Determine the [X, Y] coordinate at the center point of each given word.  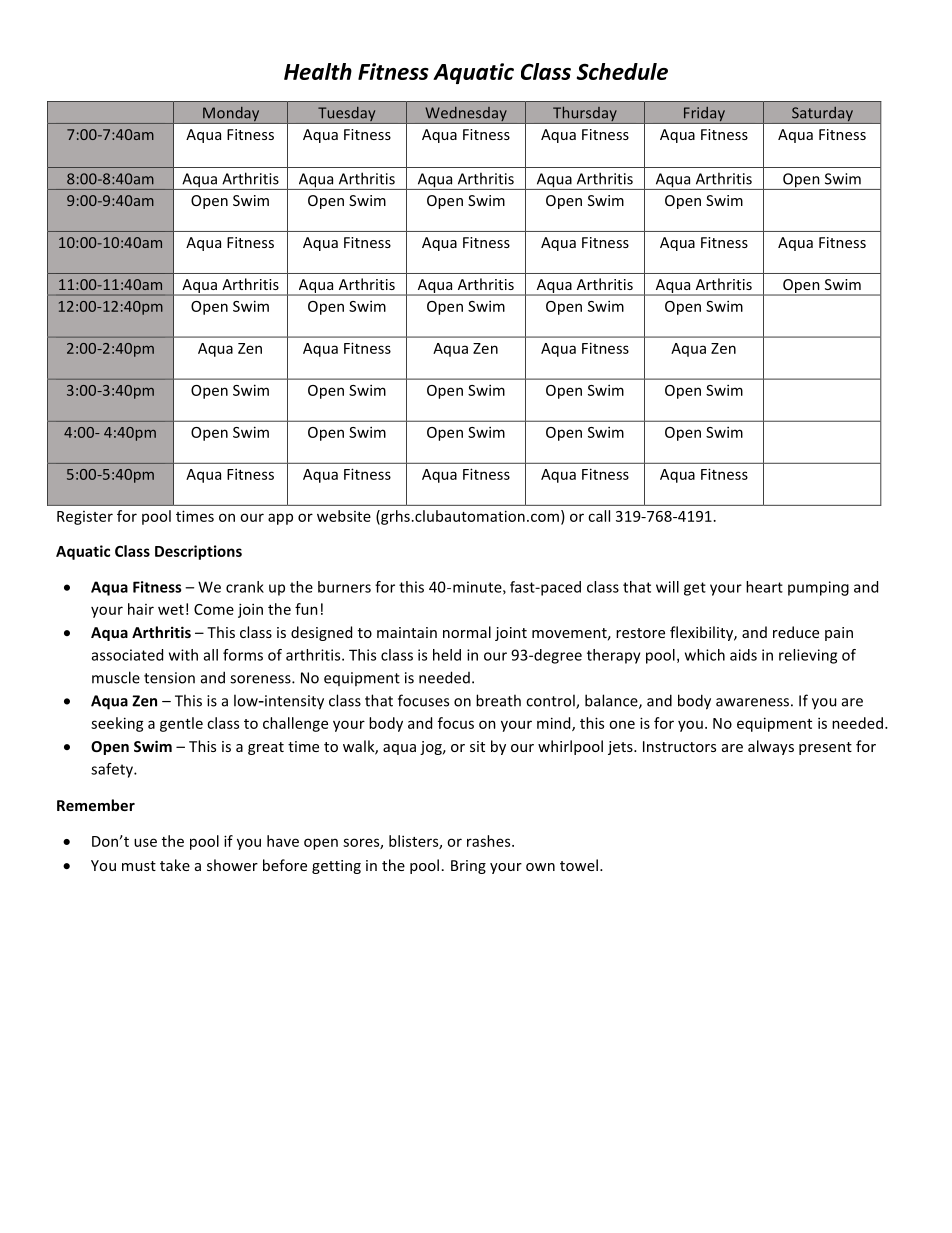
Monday [231, 115]
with [183, 655]
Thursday [585, 115]
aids [743, 655]
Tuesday [347, 115]
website [344, 516]
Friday [704, 115]
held [447, 655]
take [175, 865]
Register [85, 518]
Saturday [822, 115]
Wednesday [466, 115]
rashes [490, 841]
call [599, 516]
